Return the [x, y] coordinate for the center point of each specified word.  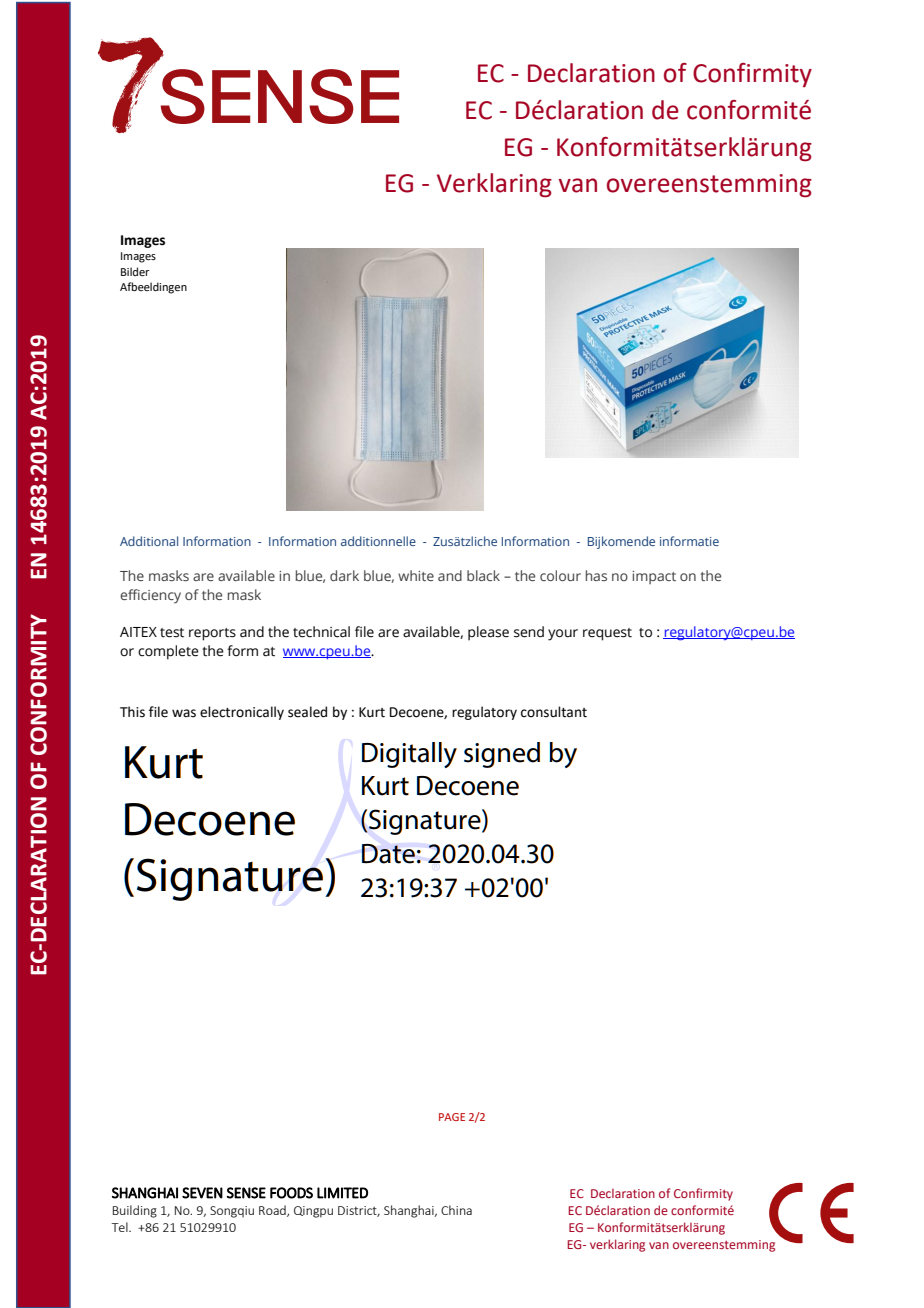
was [184, 713]
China [456, 1210]
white [416, 575]
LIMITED [342, 1193]
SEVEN [202, 1193]
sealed [307, 712]
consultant [554, 712]
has [596, 575]
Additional [149, 541]
